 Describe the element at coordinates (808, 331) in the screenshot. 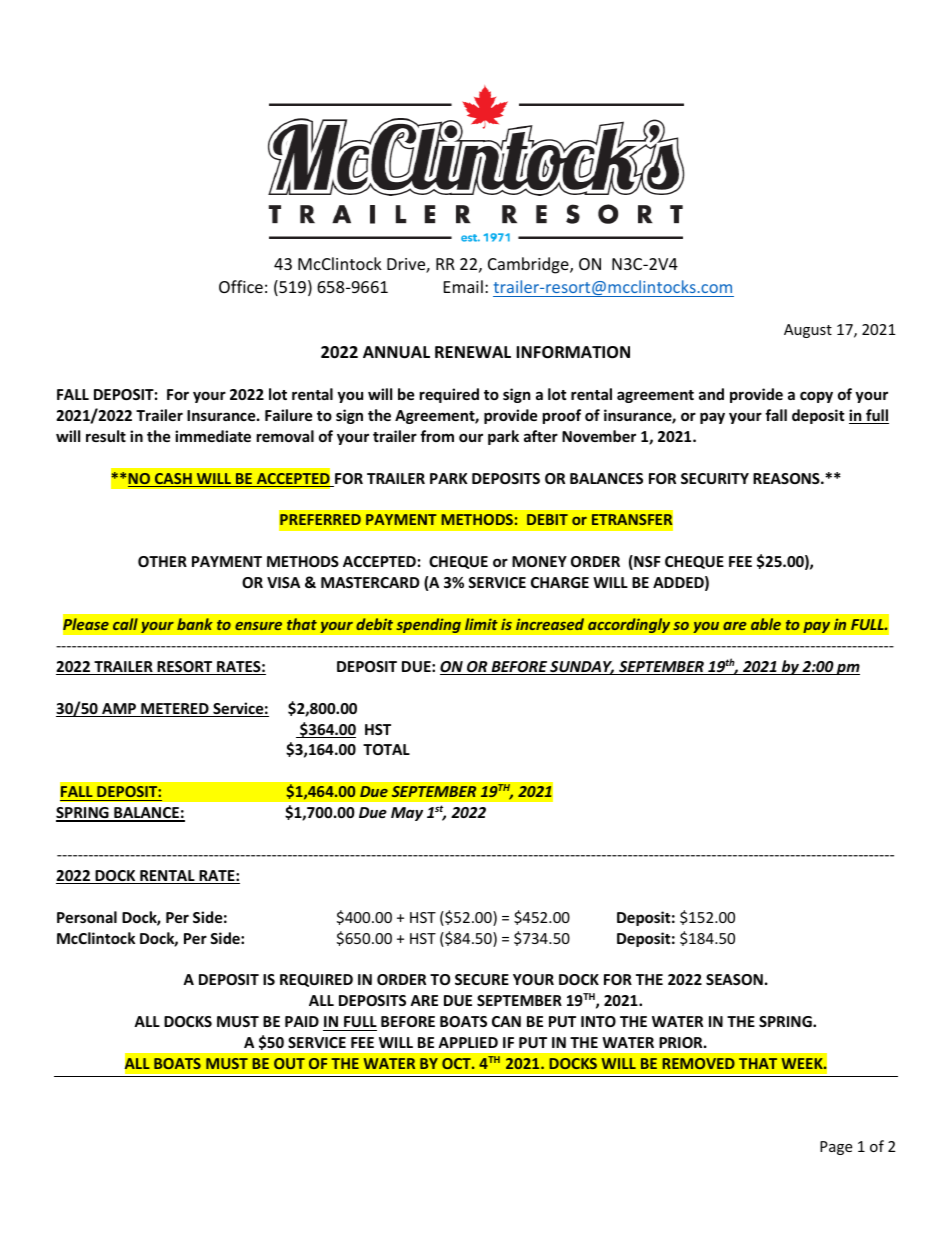

I see `August` at that location.
